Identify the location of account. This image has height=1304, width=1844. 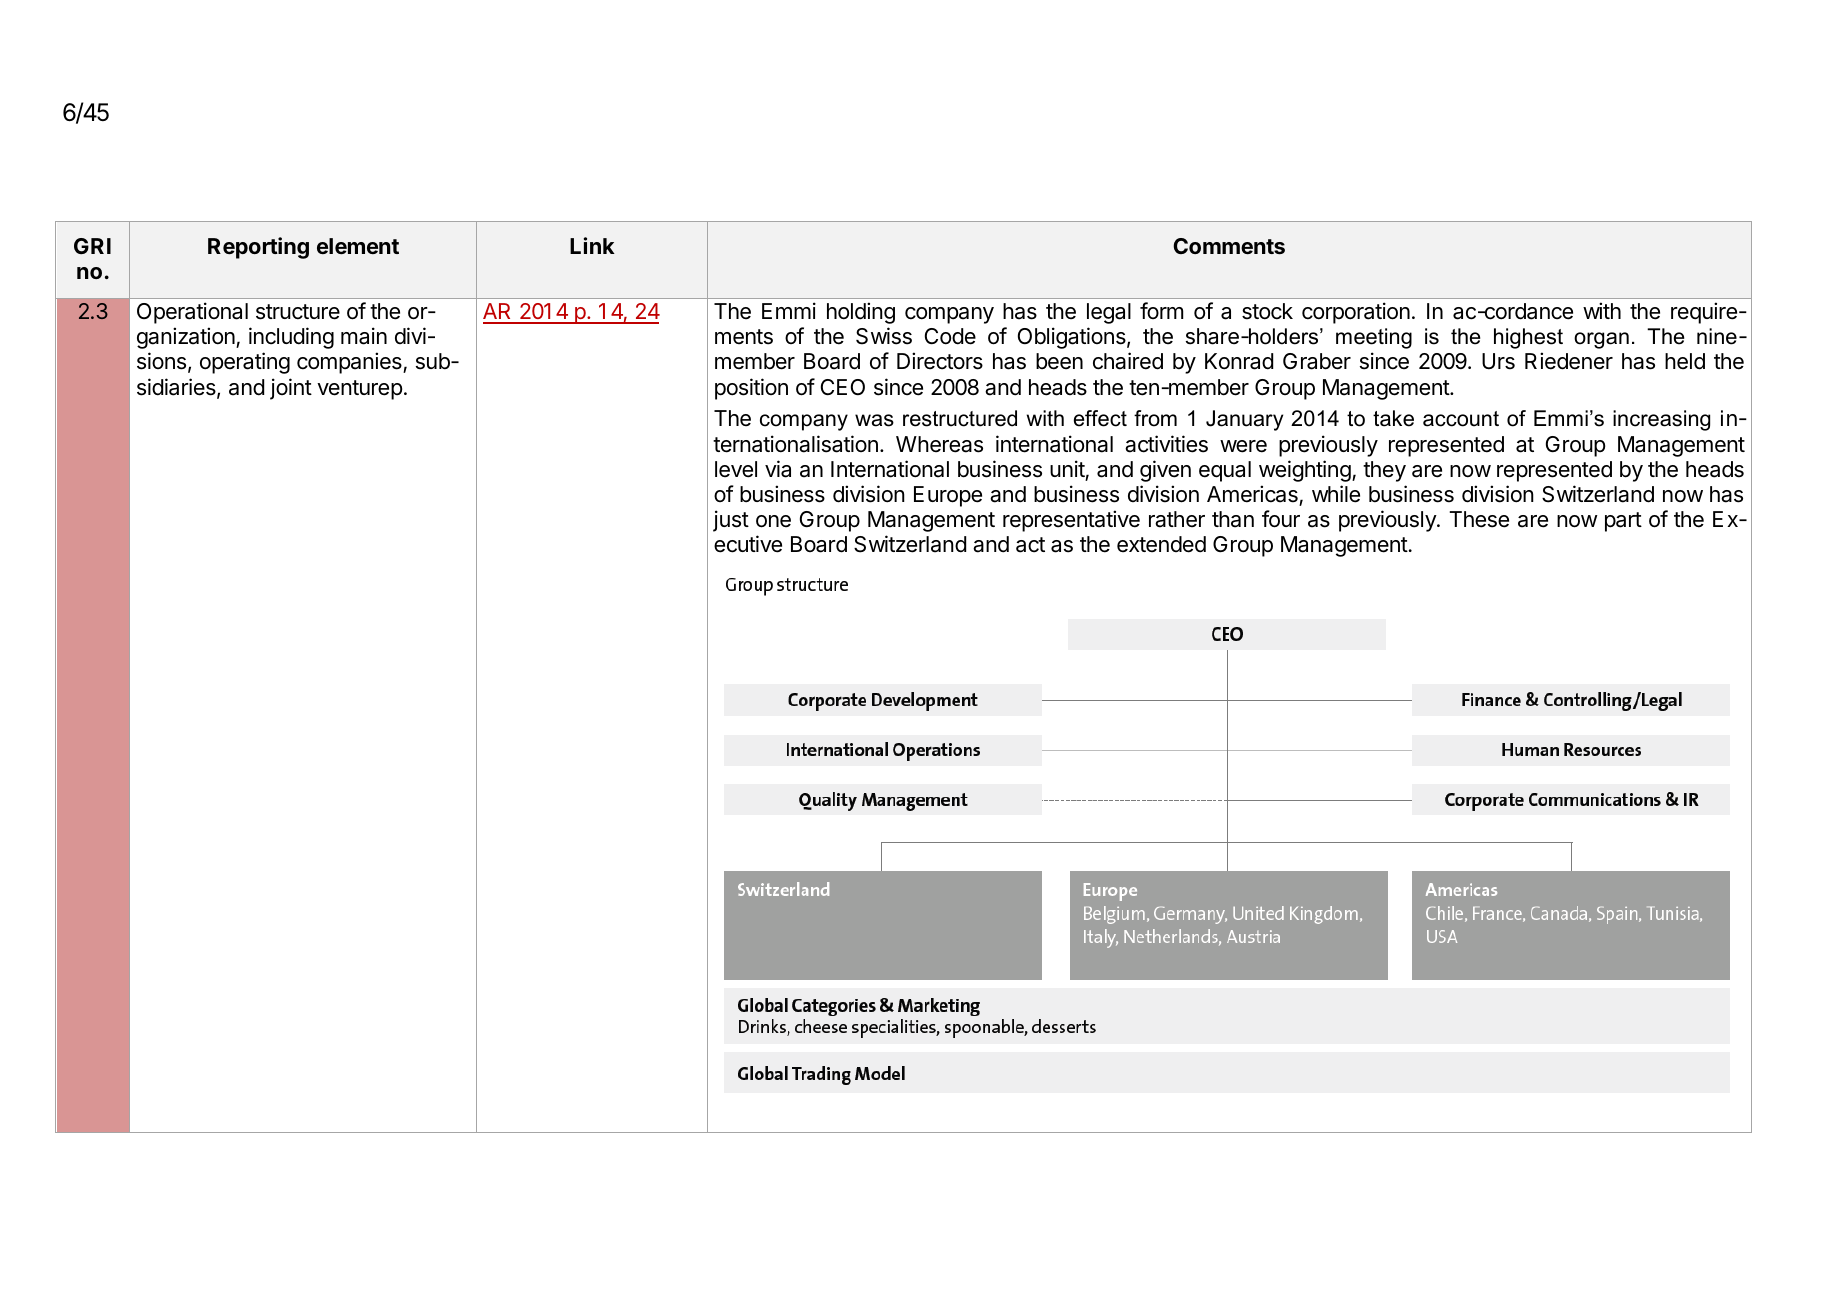
(1461, 419).
